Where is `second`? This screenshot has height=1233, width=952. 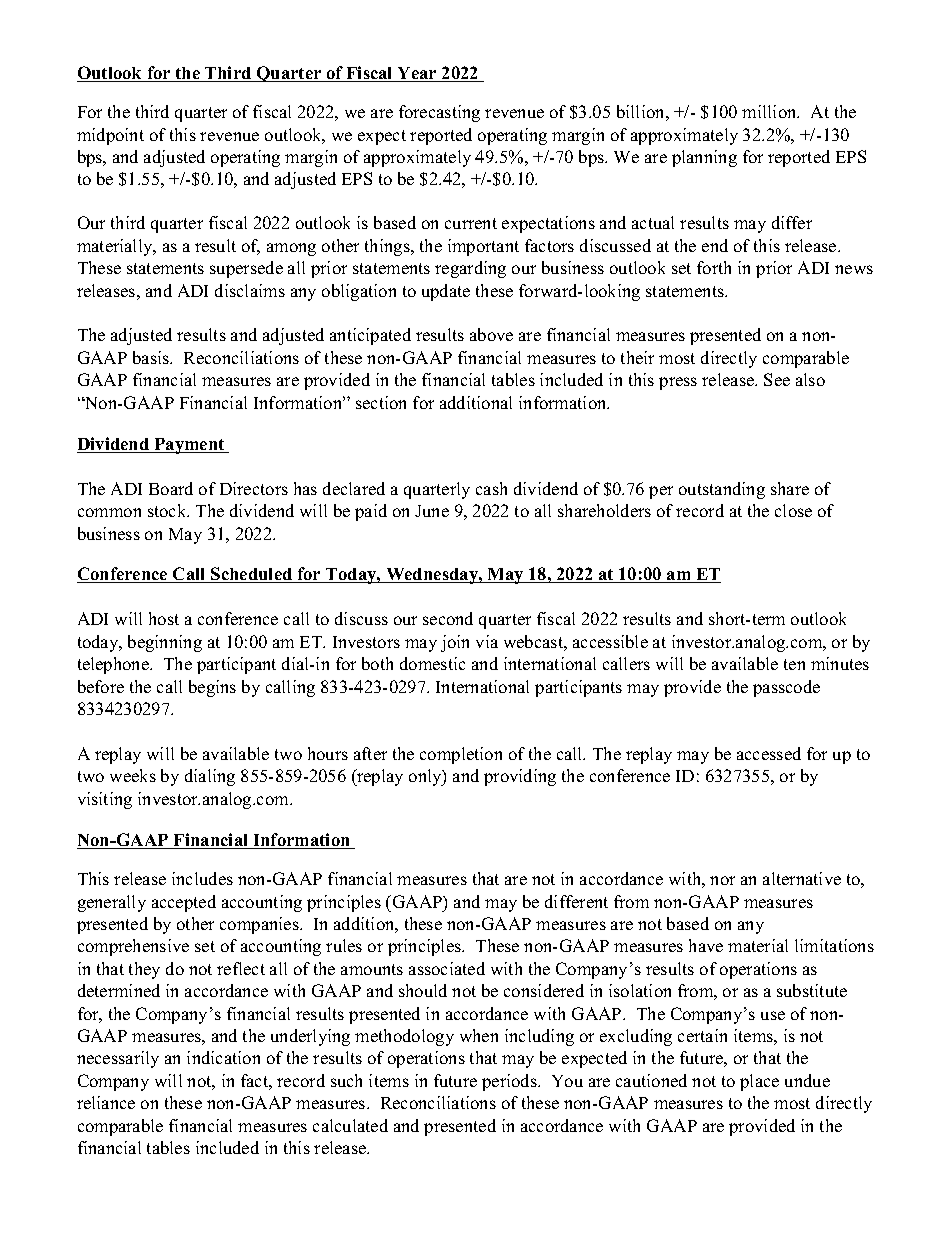
second is located at coordinates (448, 618).
